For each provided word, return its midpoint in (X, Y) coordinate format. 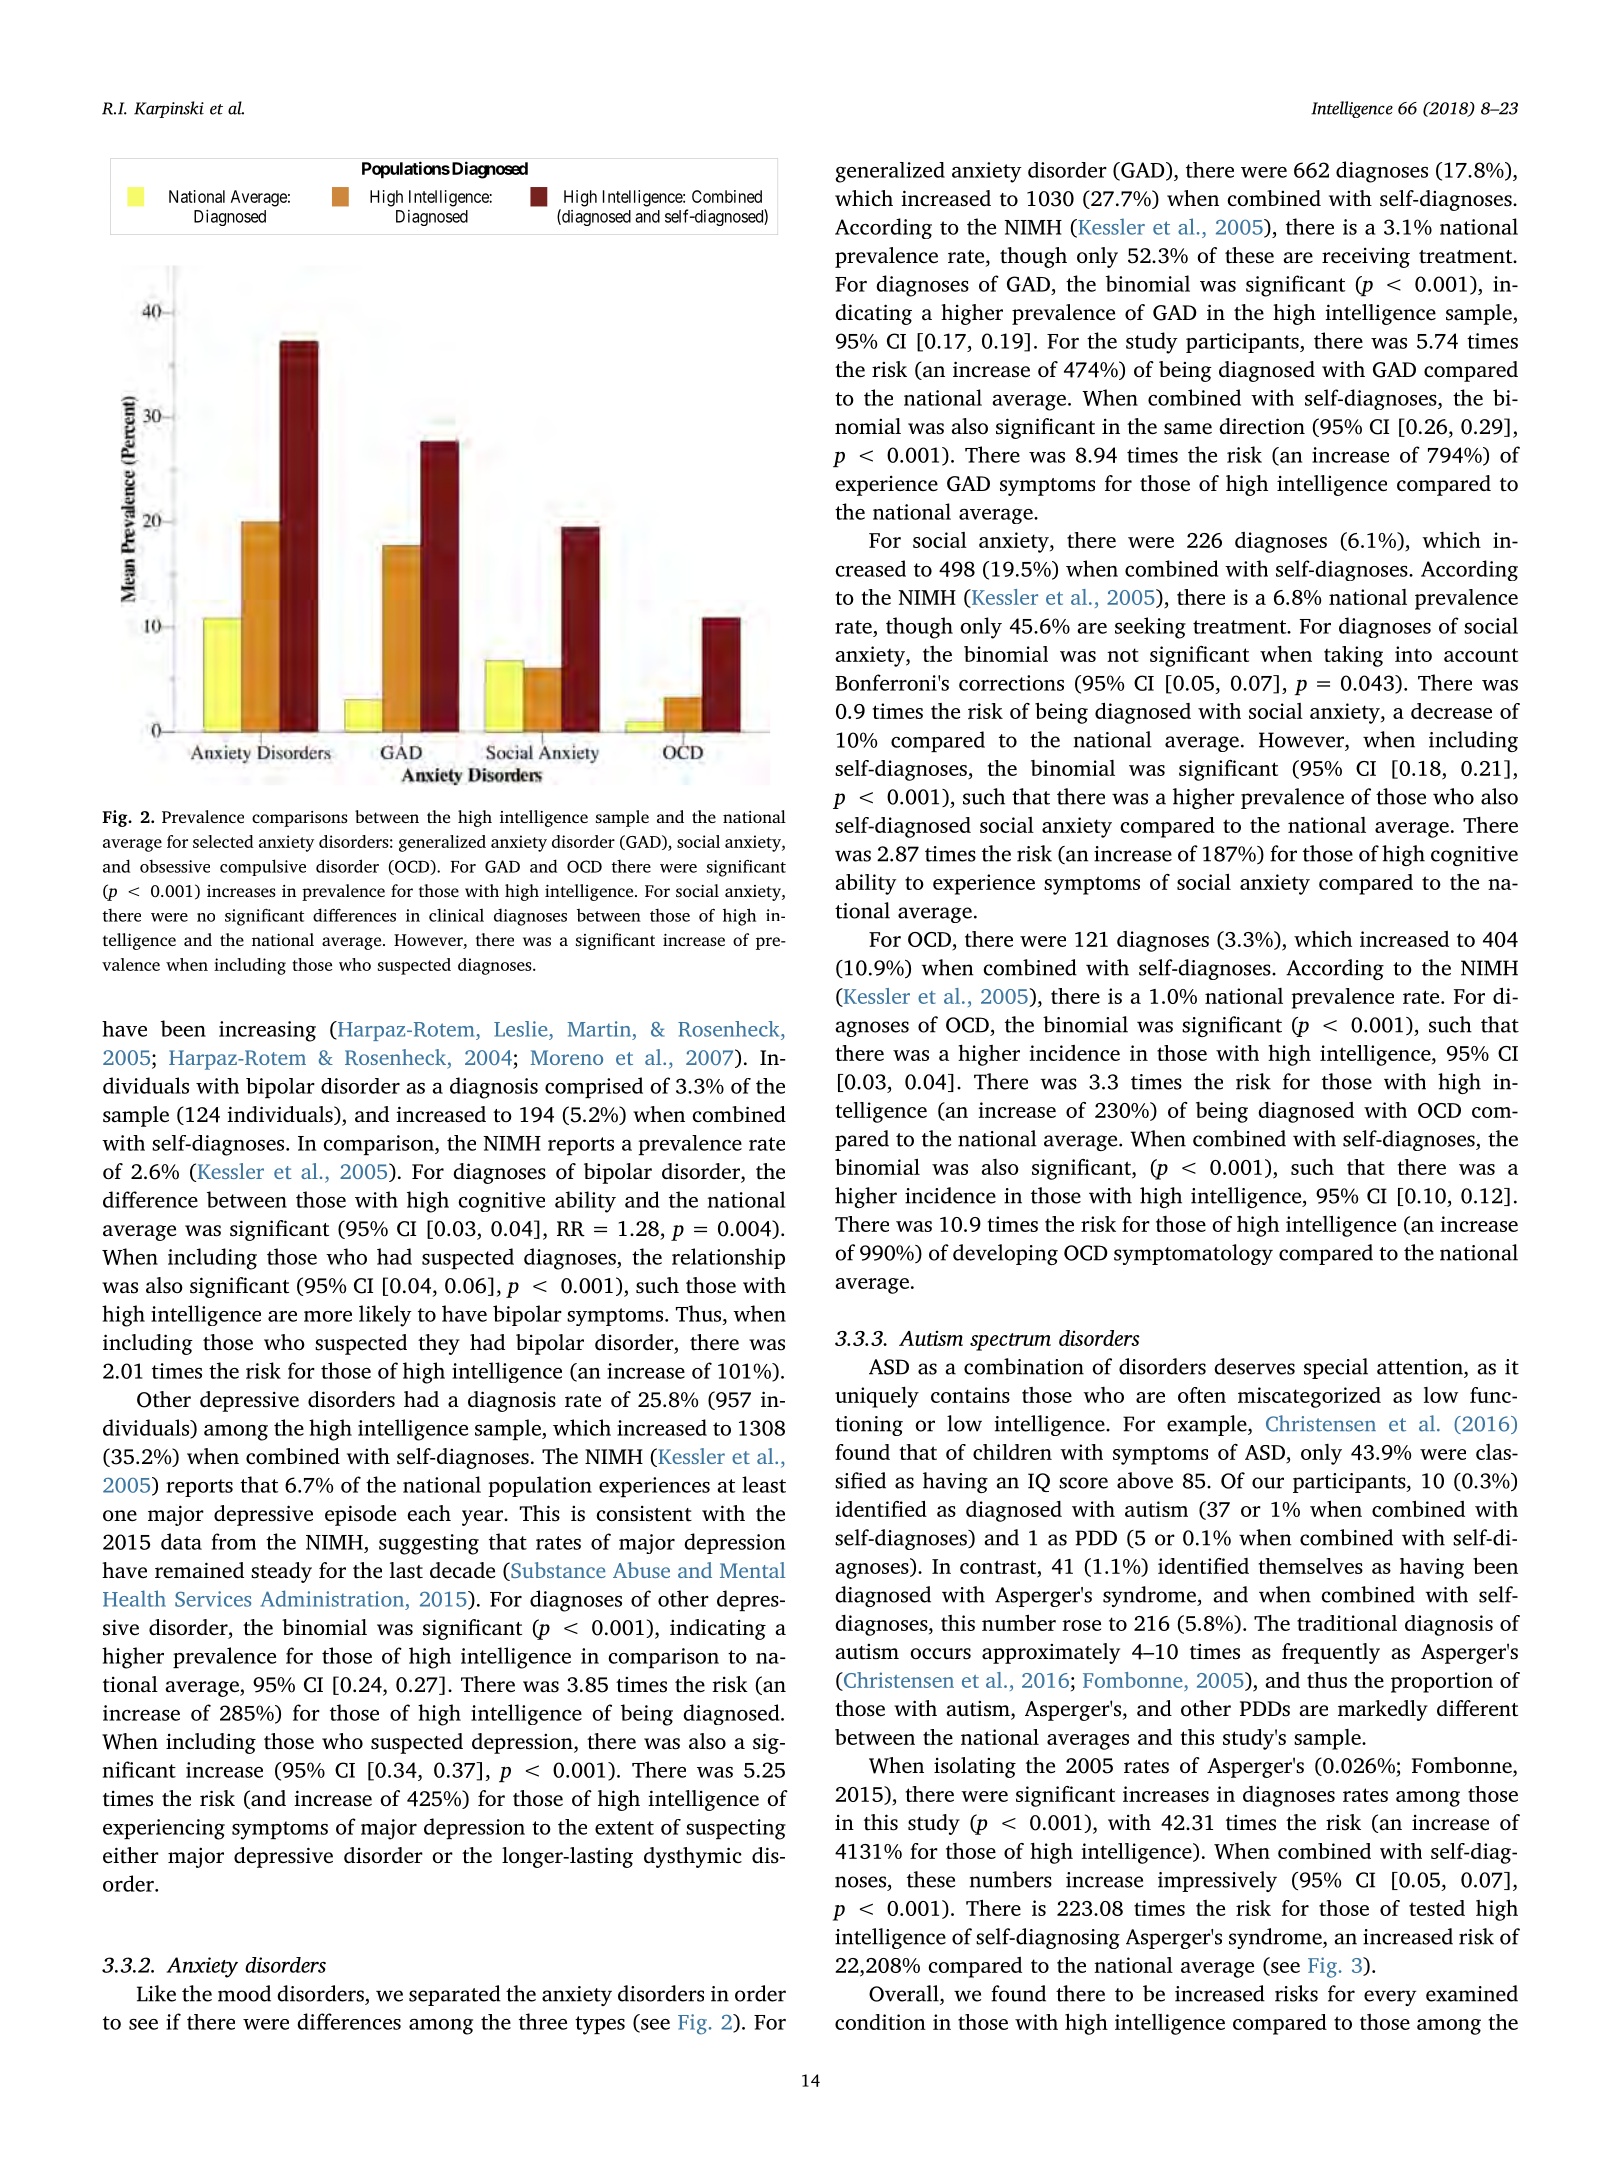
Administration (334, 1598)
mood (244, 1993)
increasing (267, 1031)
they (439, 1344)
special (1336, 1368)
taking (1353, 656)
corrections (1011, 683)
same (1188, 429)
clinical (456, 915)
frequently (1331, 1653)
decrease (1451, 711)
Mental (752, 1570)
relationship (728, 1258)
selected (223, 841)
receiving (1366, 257)
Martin (600, 1029)
